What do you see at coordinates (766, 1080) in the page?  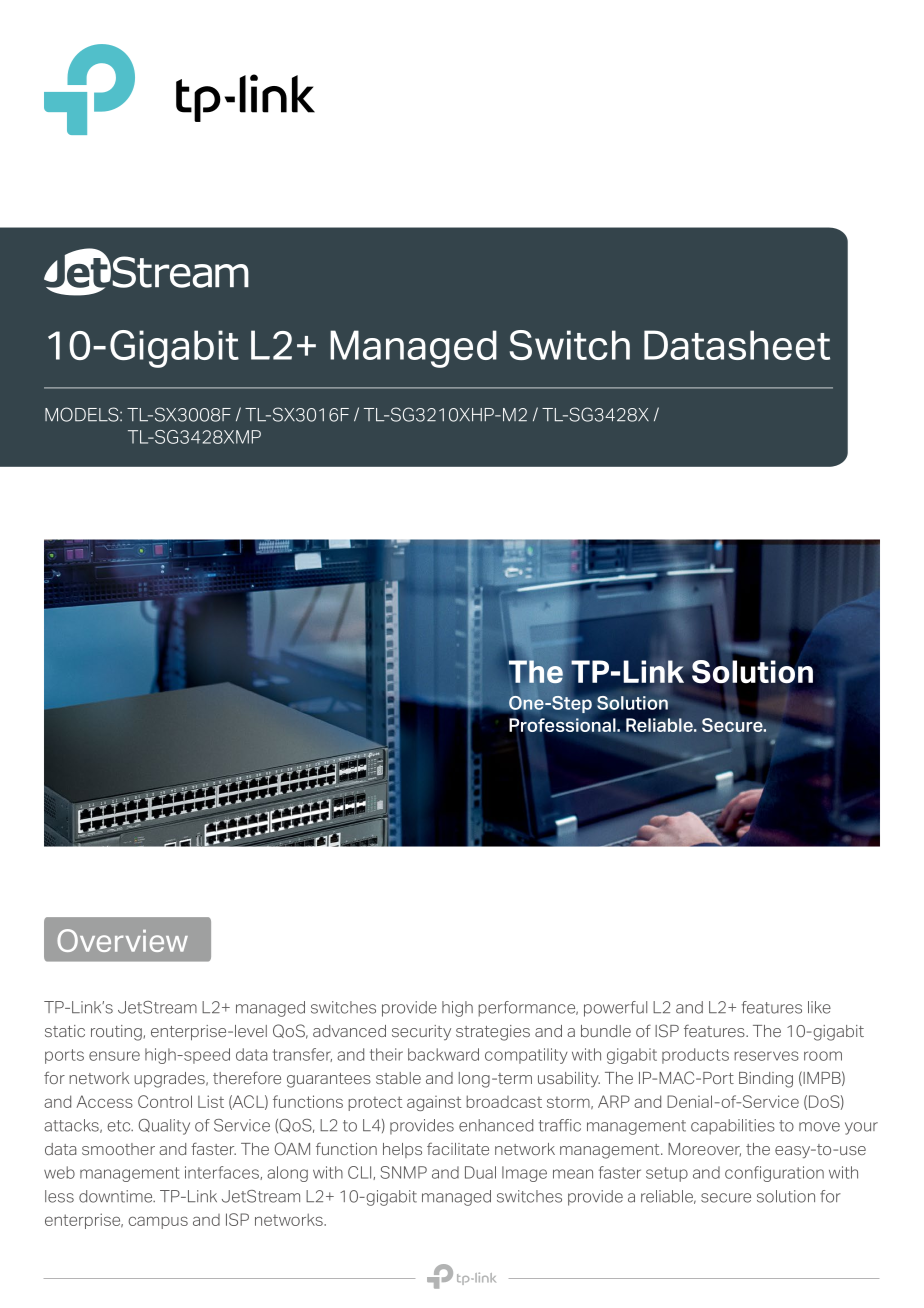 I see `Binding` at bounding box center [766, 1080].
